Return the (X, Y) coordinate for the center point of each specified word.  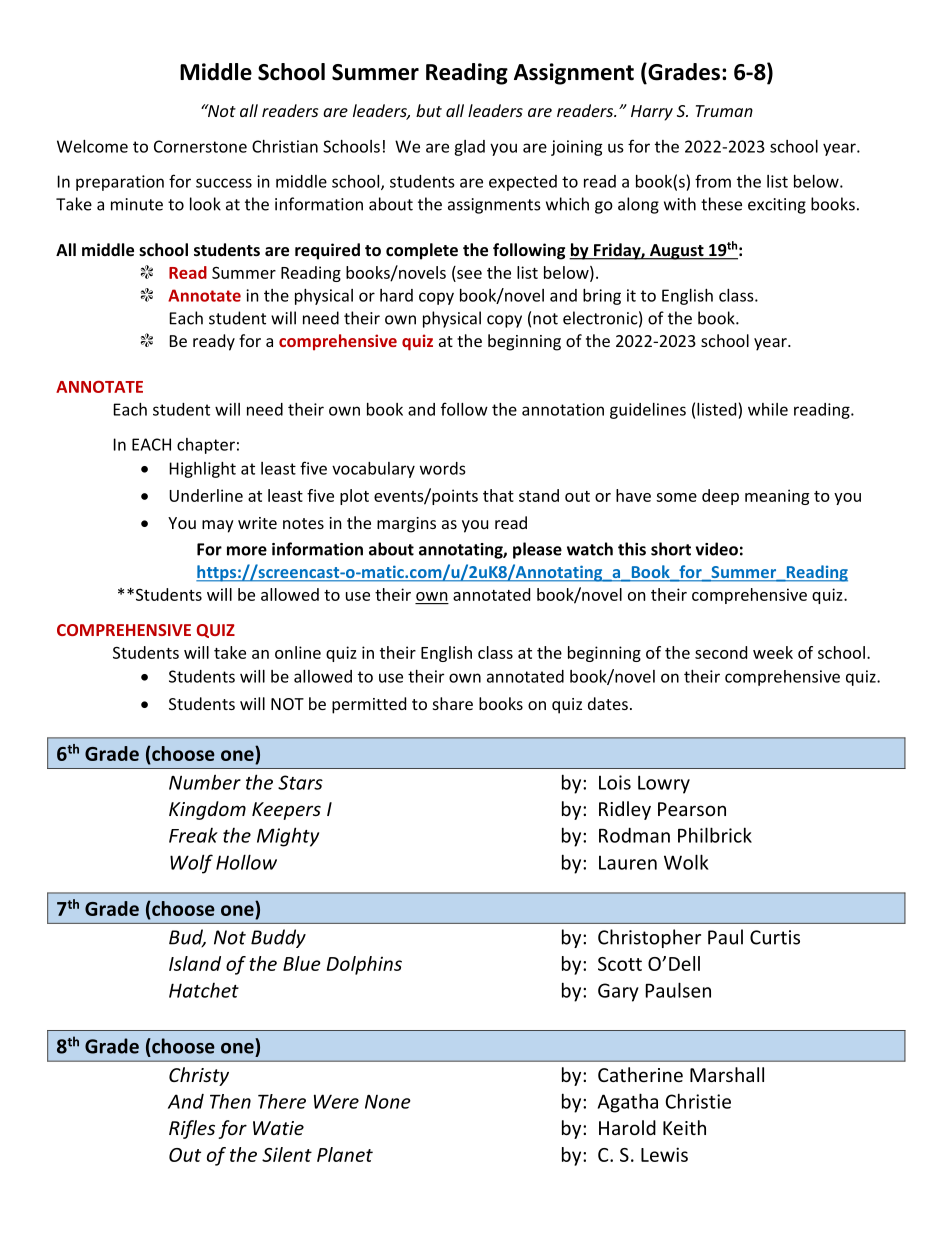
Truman (724, 111)
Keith (684, 1127)
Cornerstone (200, 146)
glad (469, 148)
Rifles (192, 1129)
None (388, 1102)
